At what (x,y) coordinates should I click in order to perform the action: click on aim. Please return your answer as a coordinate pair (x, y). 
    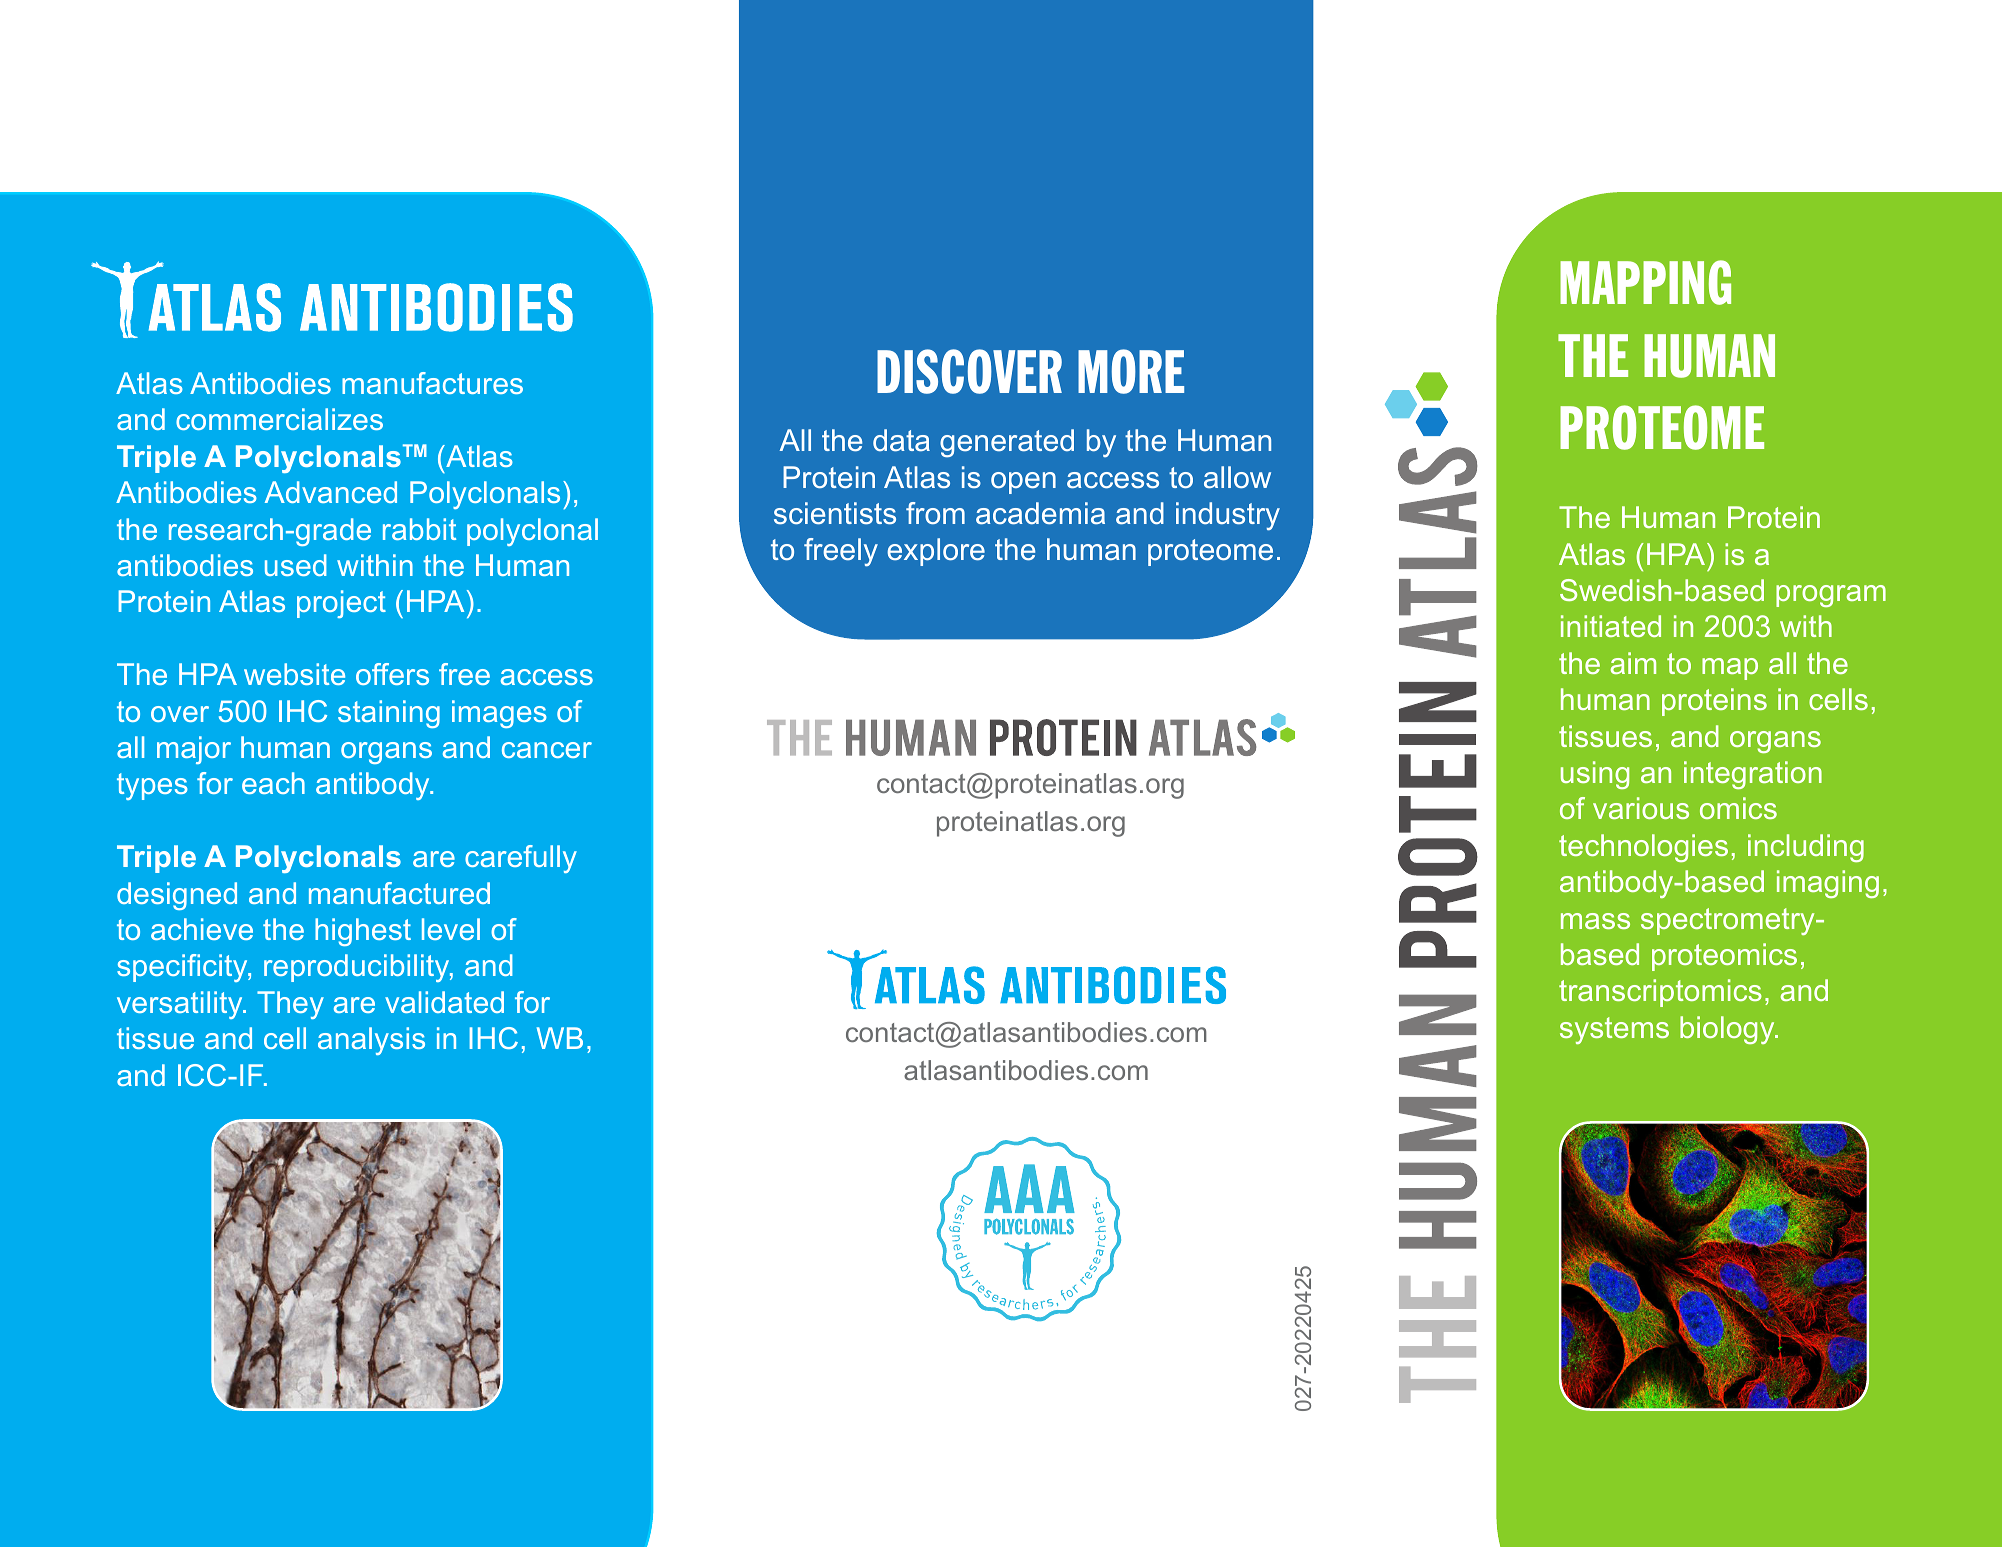
    Looking at the image, I should click on (1633, 663).
